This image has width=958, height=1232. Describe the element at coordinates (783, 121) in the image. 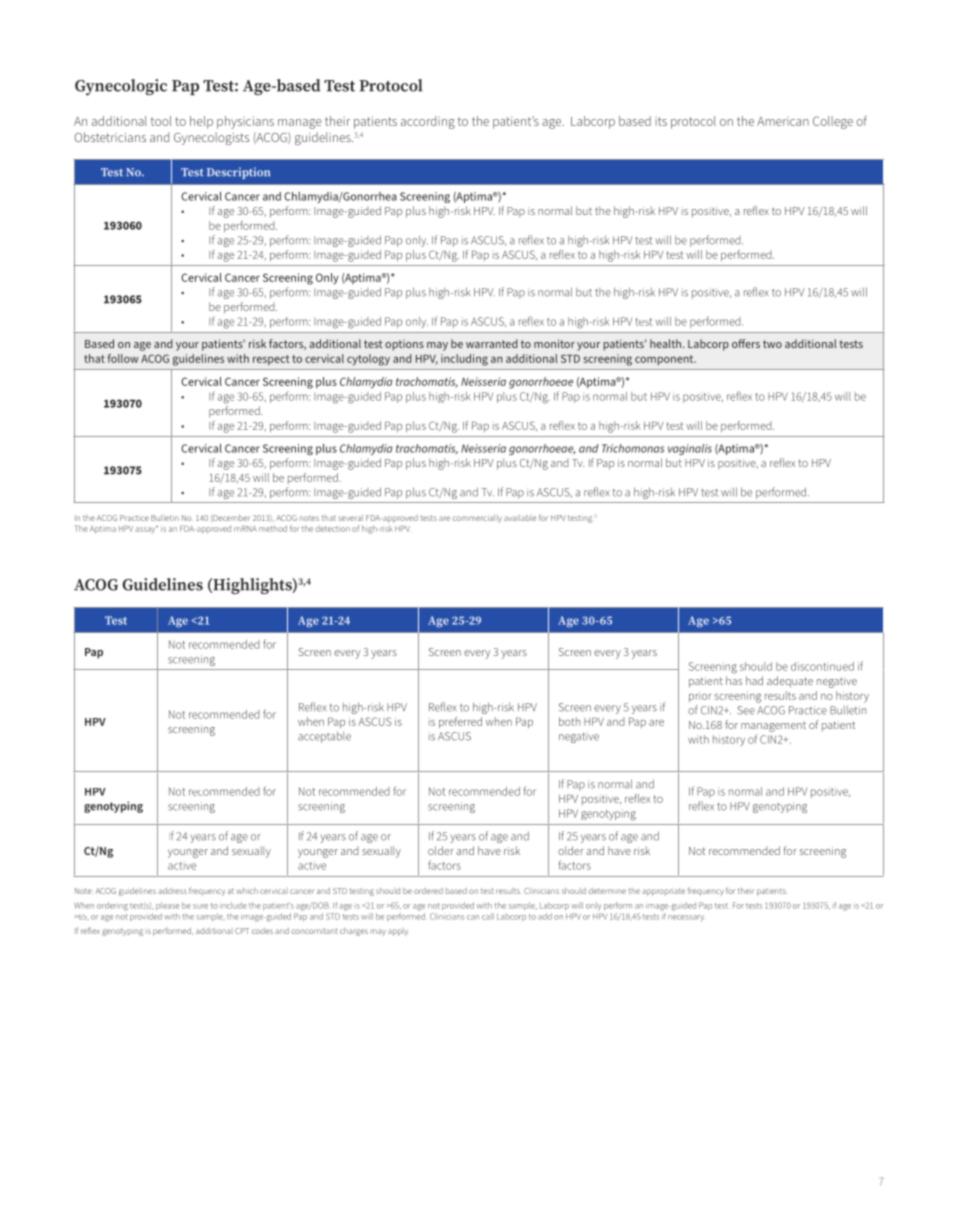

I see `American` at that location.
